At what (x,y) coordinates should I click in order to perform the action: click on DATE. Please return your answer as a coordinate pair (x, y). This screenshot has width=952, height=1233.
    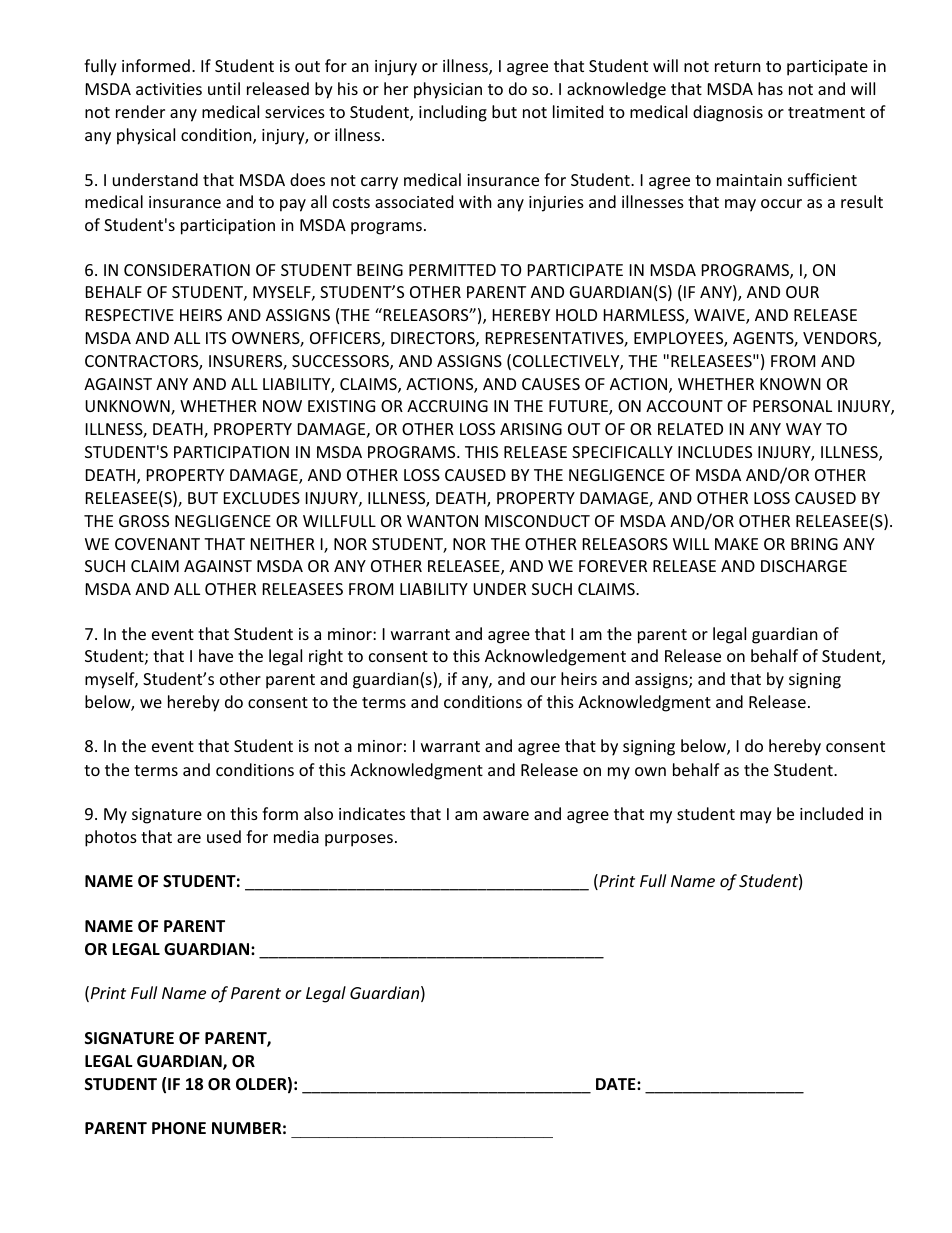
    Looking at the image, I should click on (617, 1084).
